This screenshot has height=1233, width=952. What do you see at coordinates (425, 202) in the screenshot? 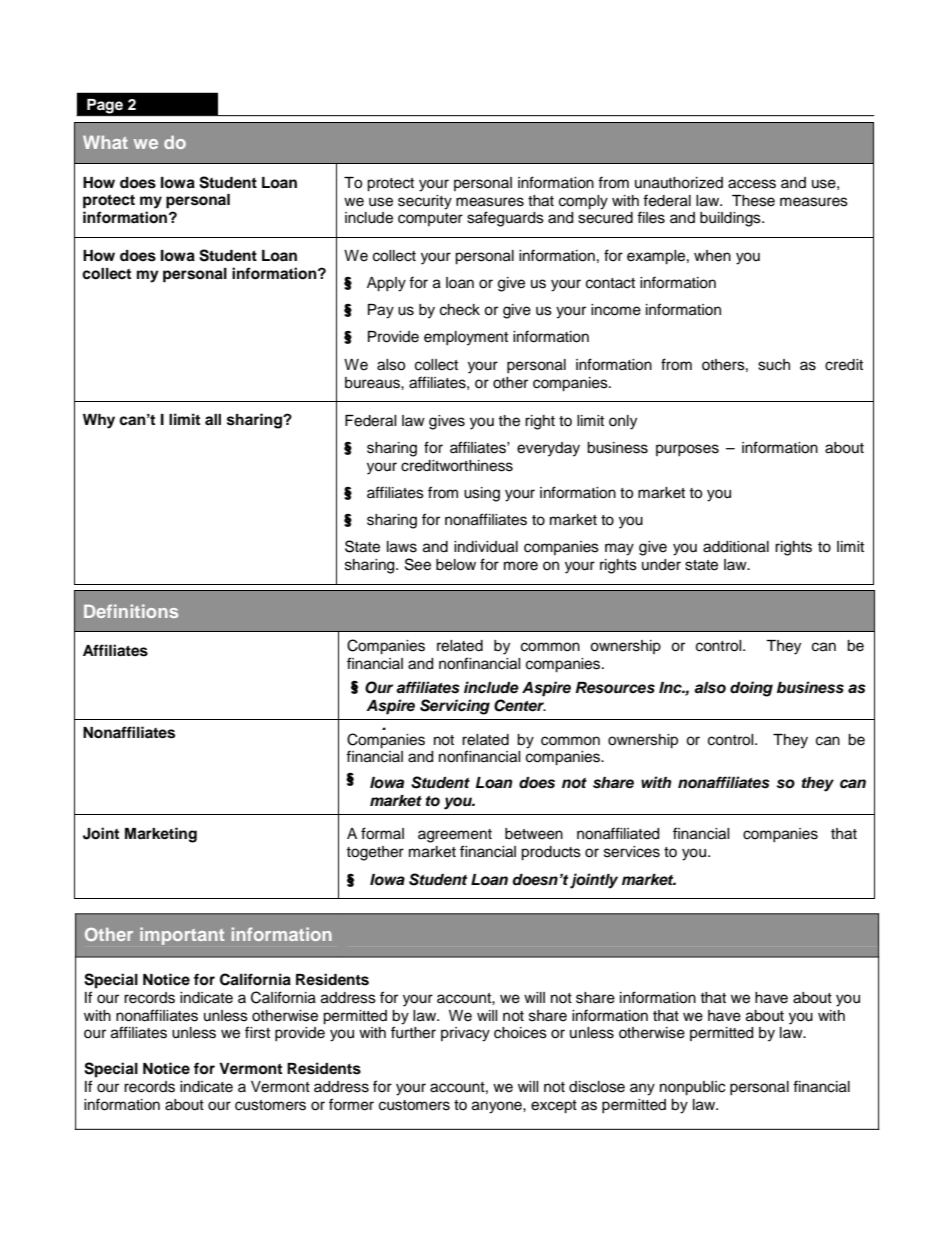
I see `security` at bounding box center [425, 202].
